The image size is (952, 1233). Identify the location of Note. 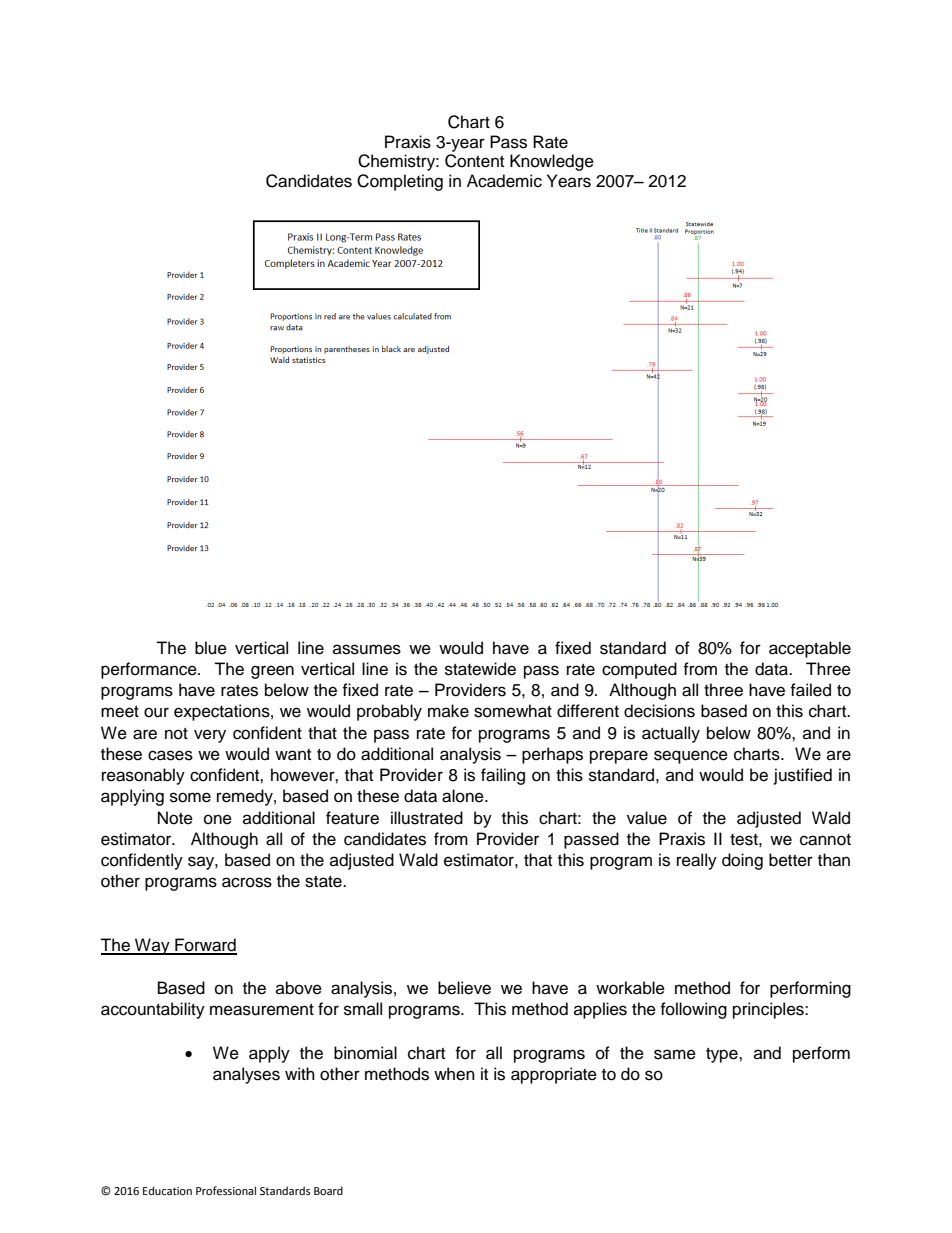
(175, 818).
